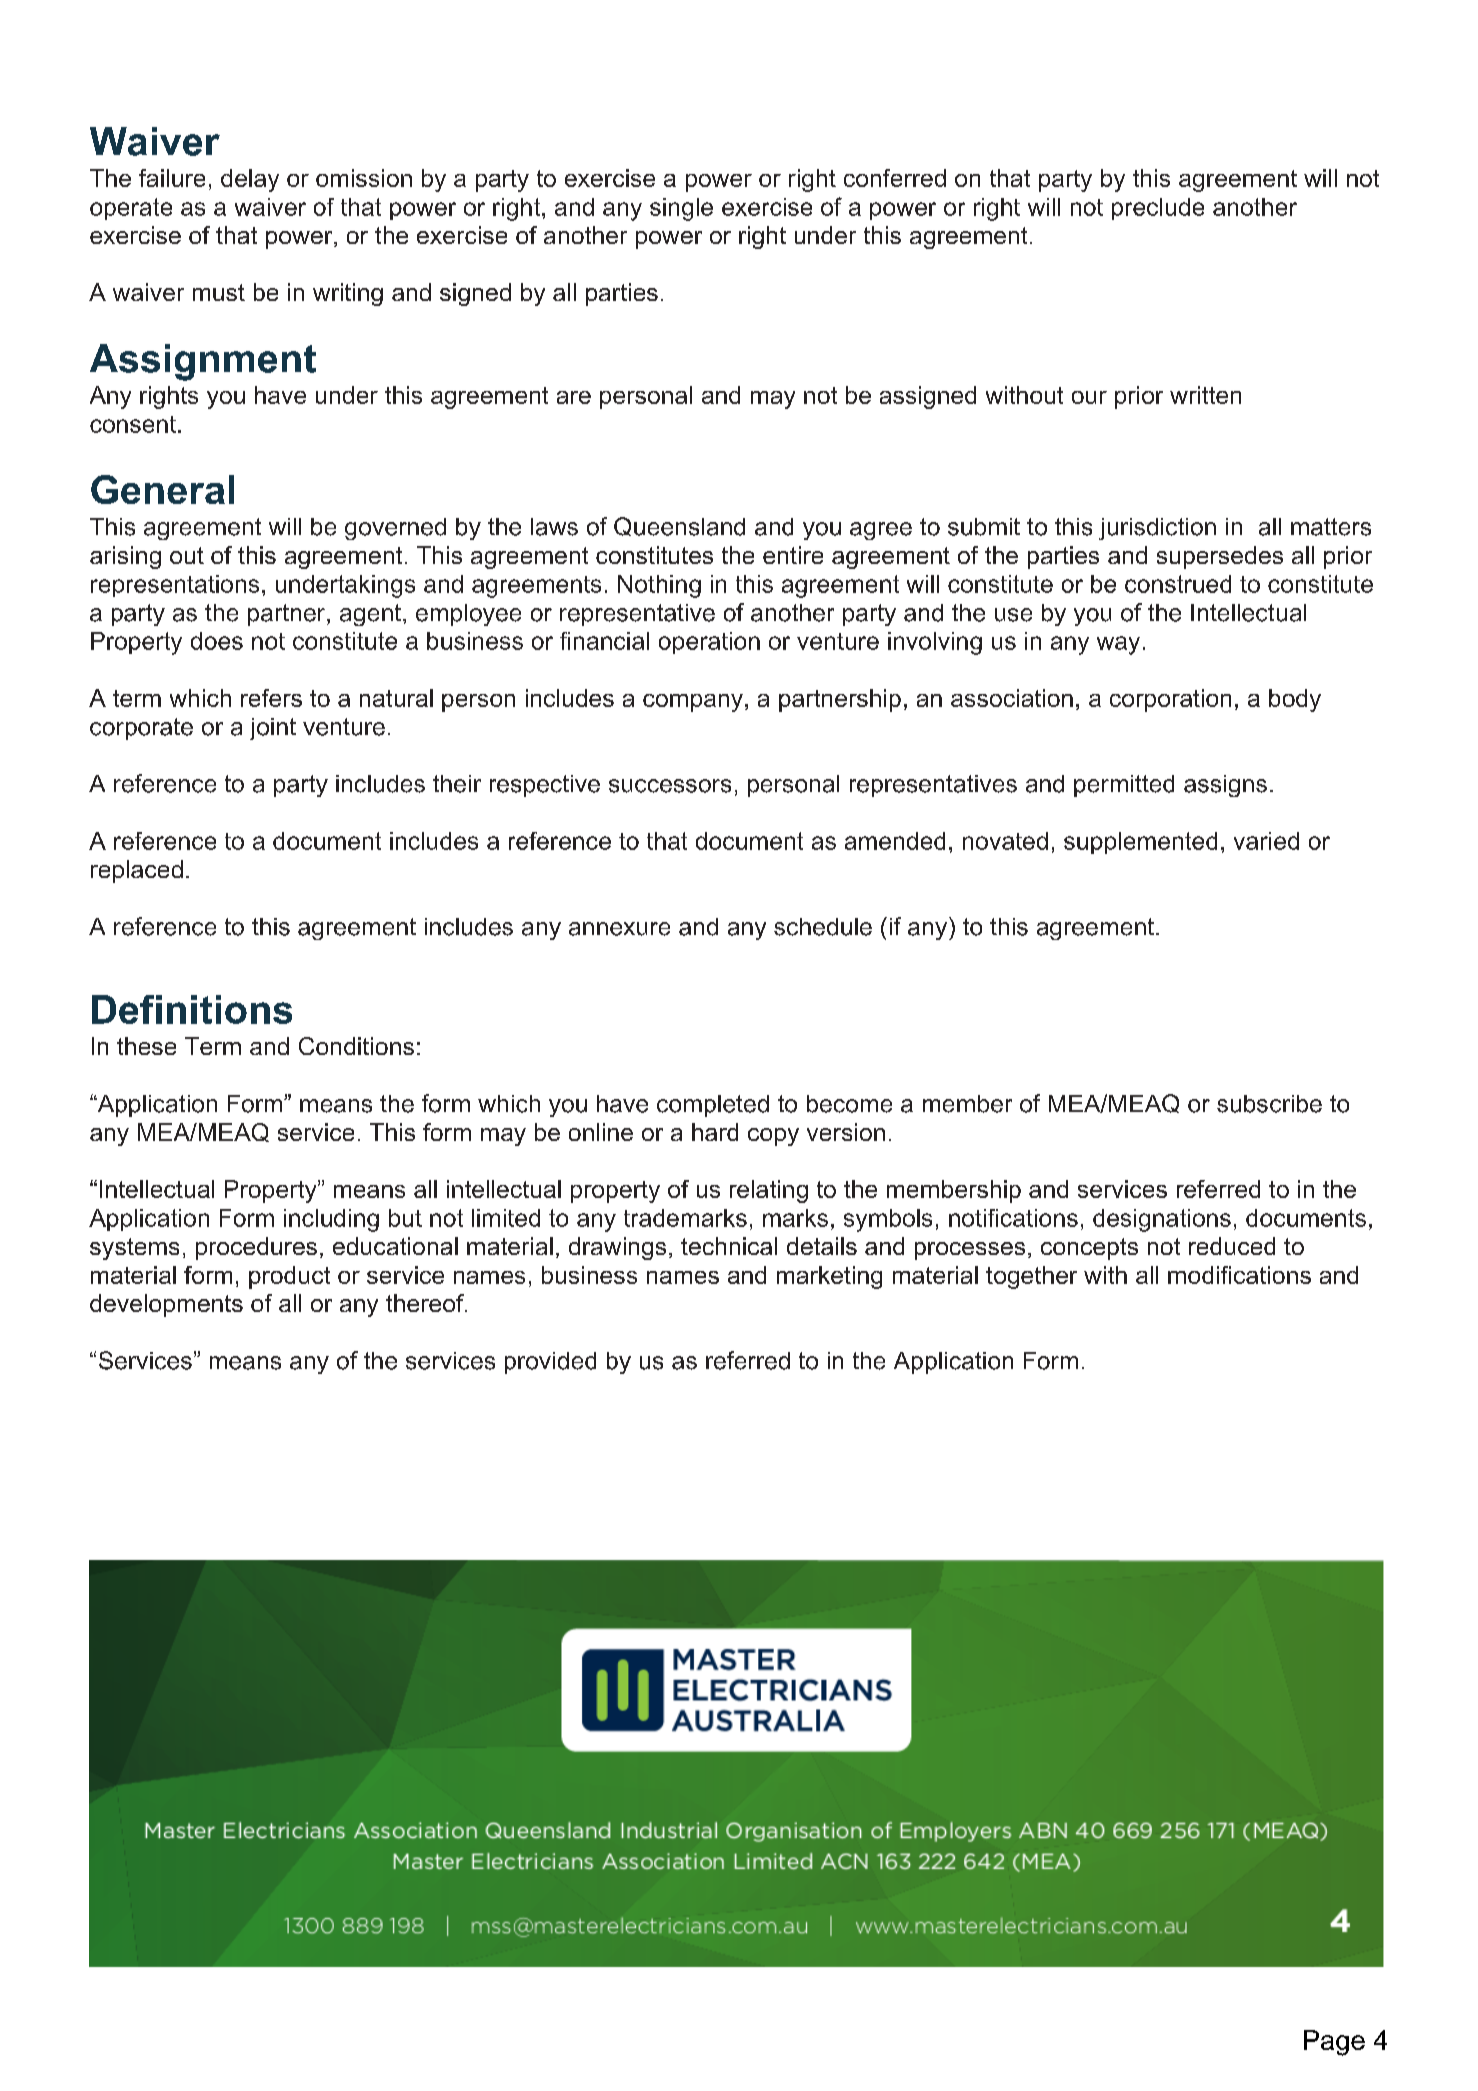 Image resolution: width=1478 pixels, height=2091 pixels. Describe the element at coordinates (1158, 209) in the screenshot. I see `preclude` at that location.
